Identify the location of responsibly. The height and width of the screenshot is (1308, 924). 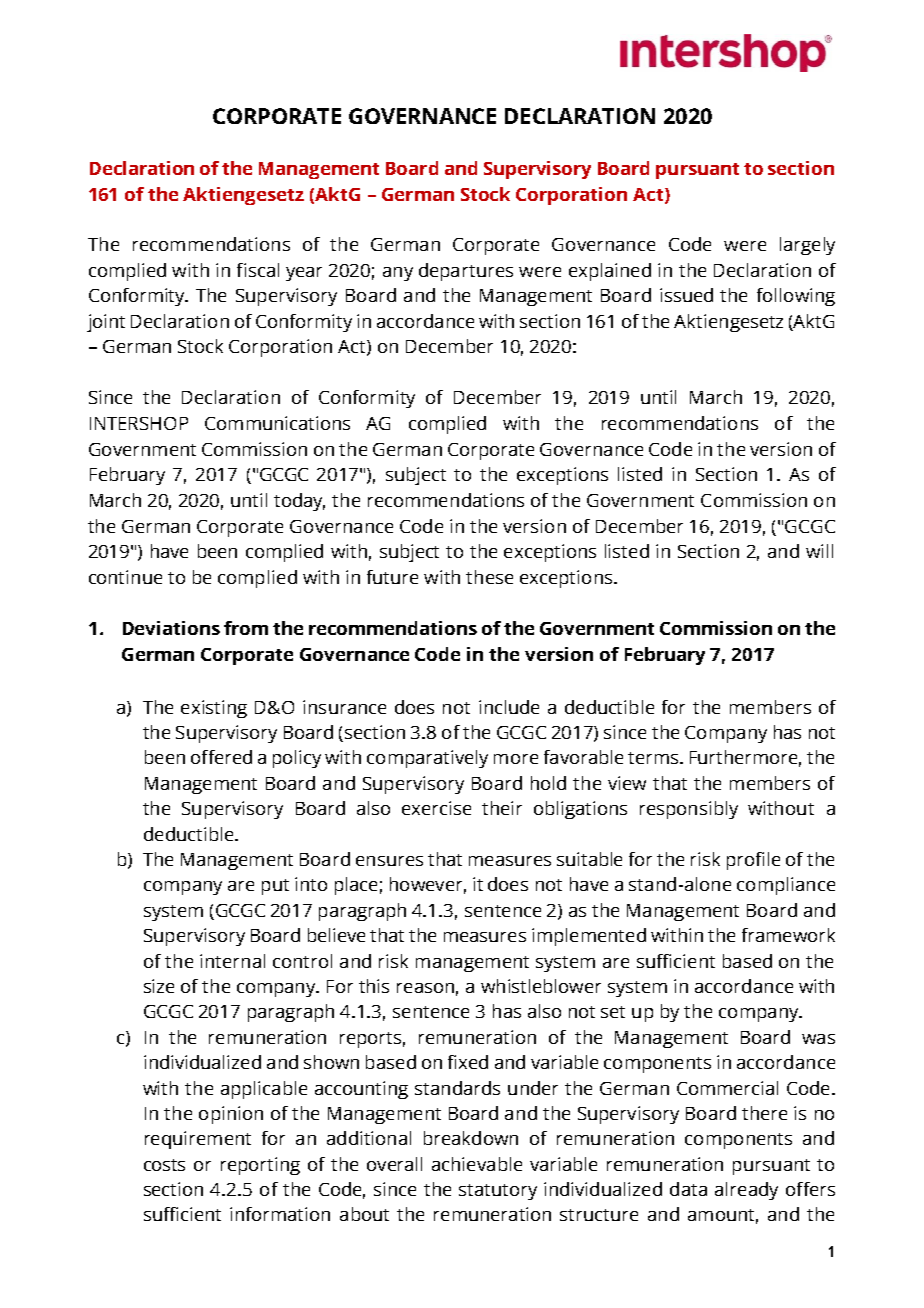
(689, 810).
